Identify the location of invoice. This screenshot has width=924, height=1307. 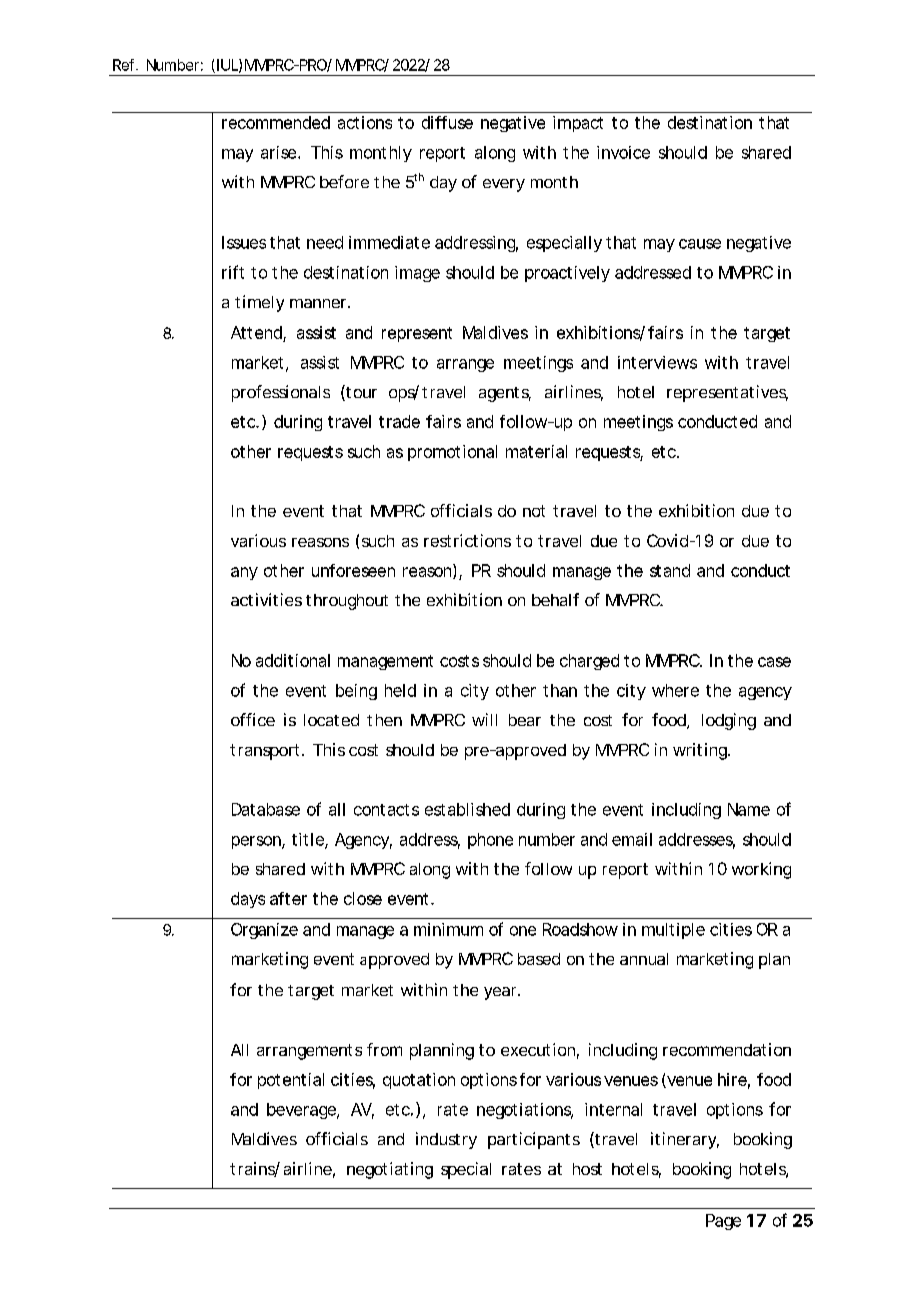
(623, 152).
